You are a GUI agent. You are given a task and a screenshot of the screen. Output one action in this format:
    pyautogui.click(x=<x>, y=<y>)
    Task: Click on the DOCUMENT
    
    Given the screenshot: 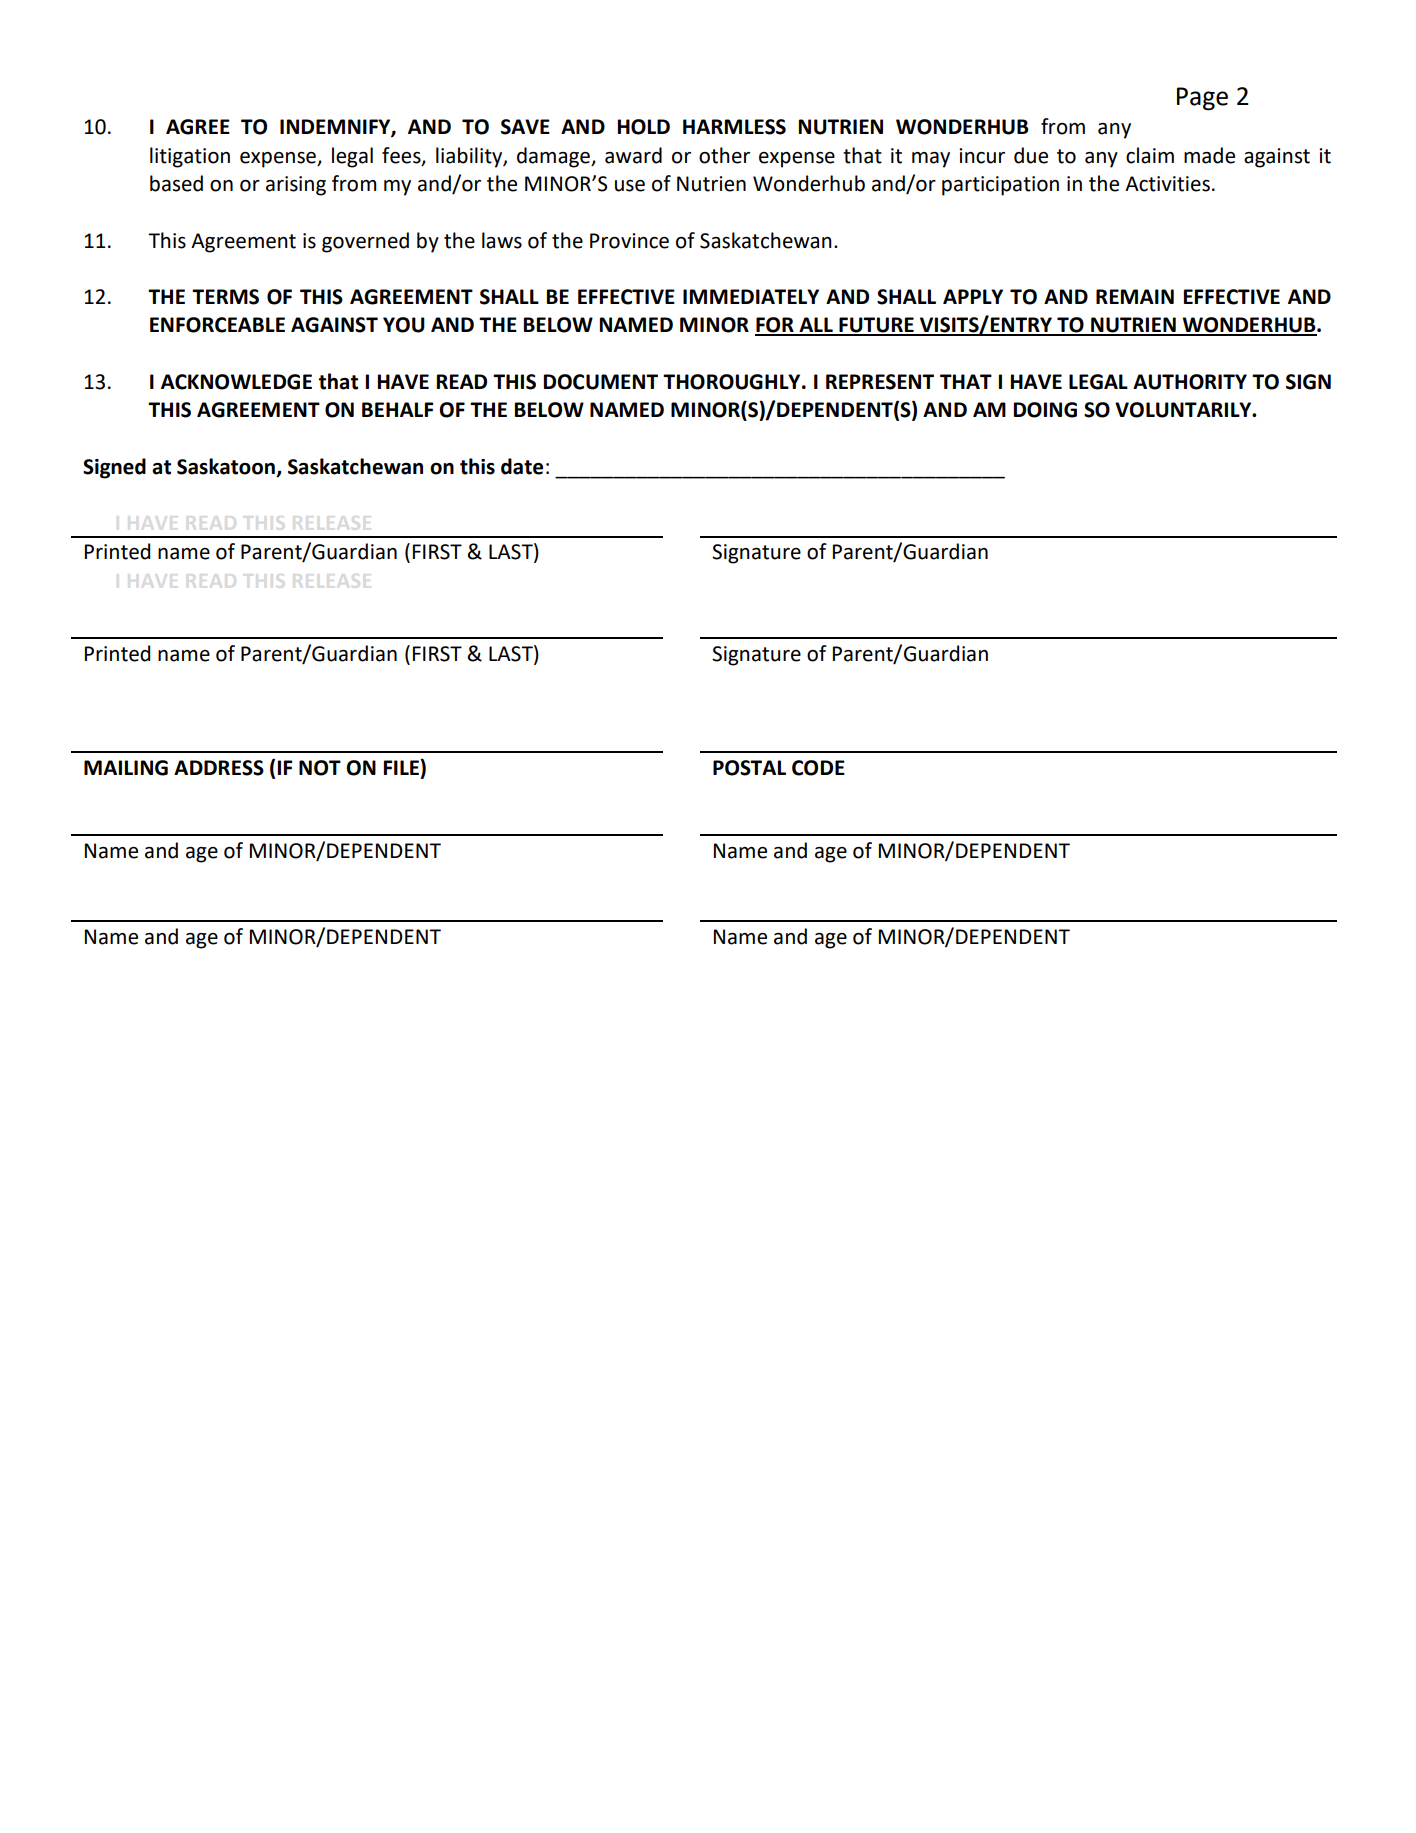 What is the action you would take?
    pyautogui.click(x=601, y=382)
